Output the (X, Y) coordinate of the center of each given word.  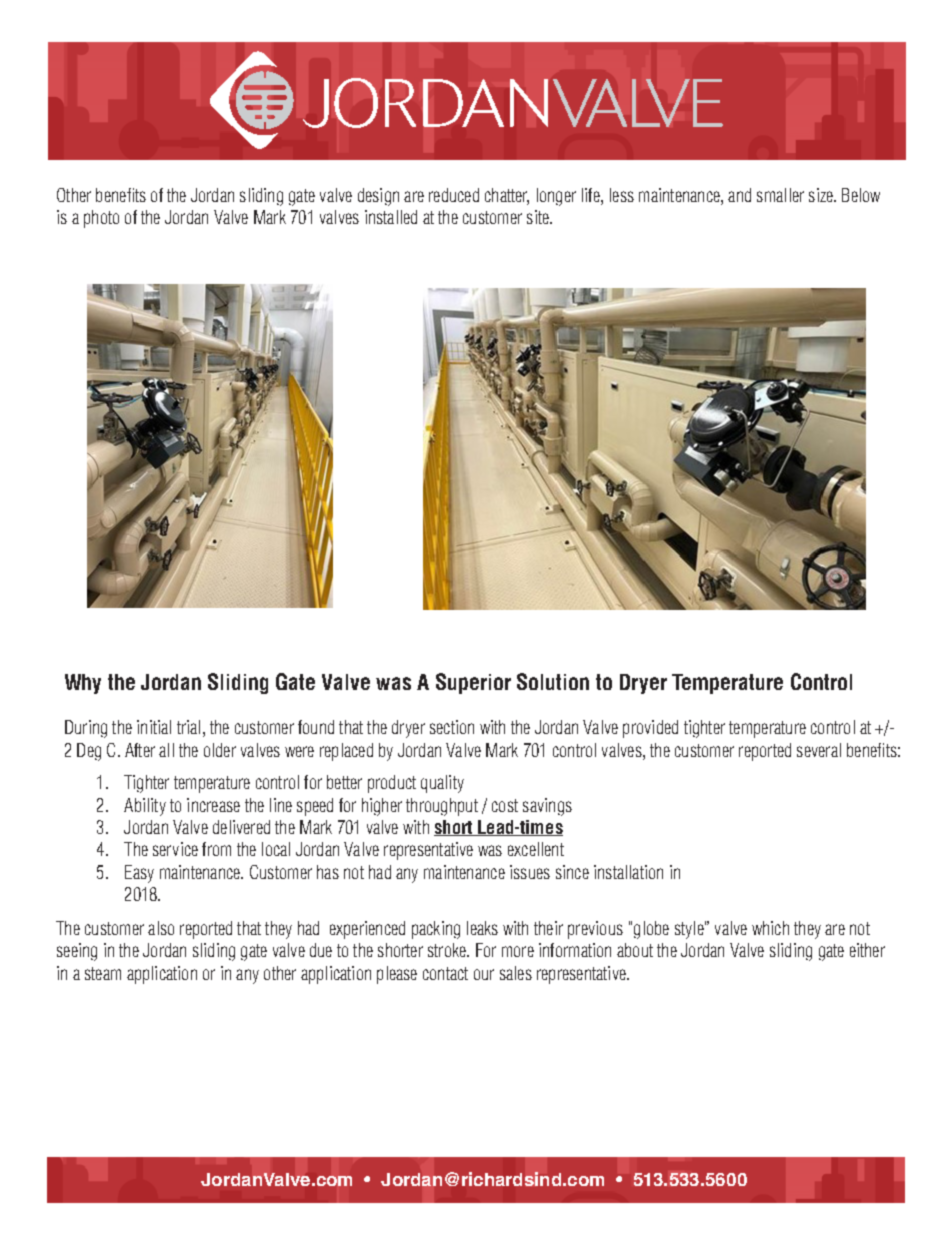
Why (83, 684)
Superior (473, 683)
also (161, 928)
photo (101, 219)
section (452, 727)
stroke (448, 950)
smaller (780, 195)
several (819, 750)
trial (188, 727)
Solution (553, 681)
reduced (454, 195)
